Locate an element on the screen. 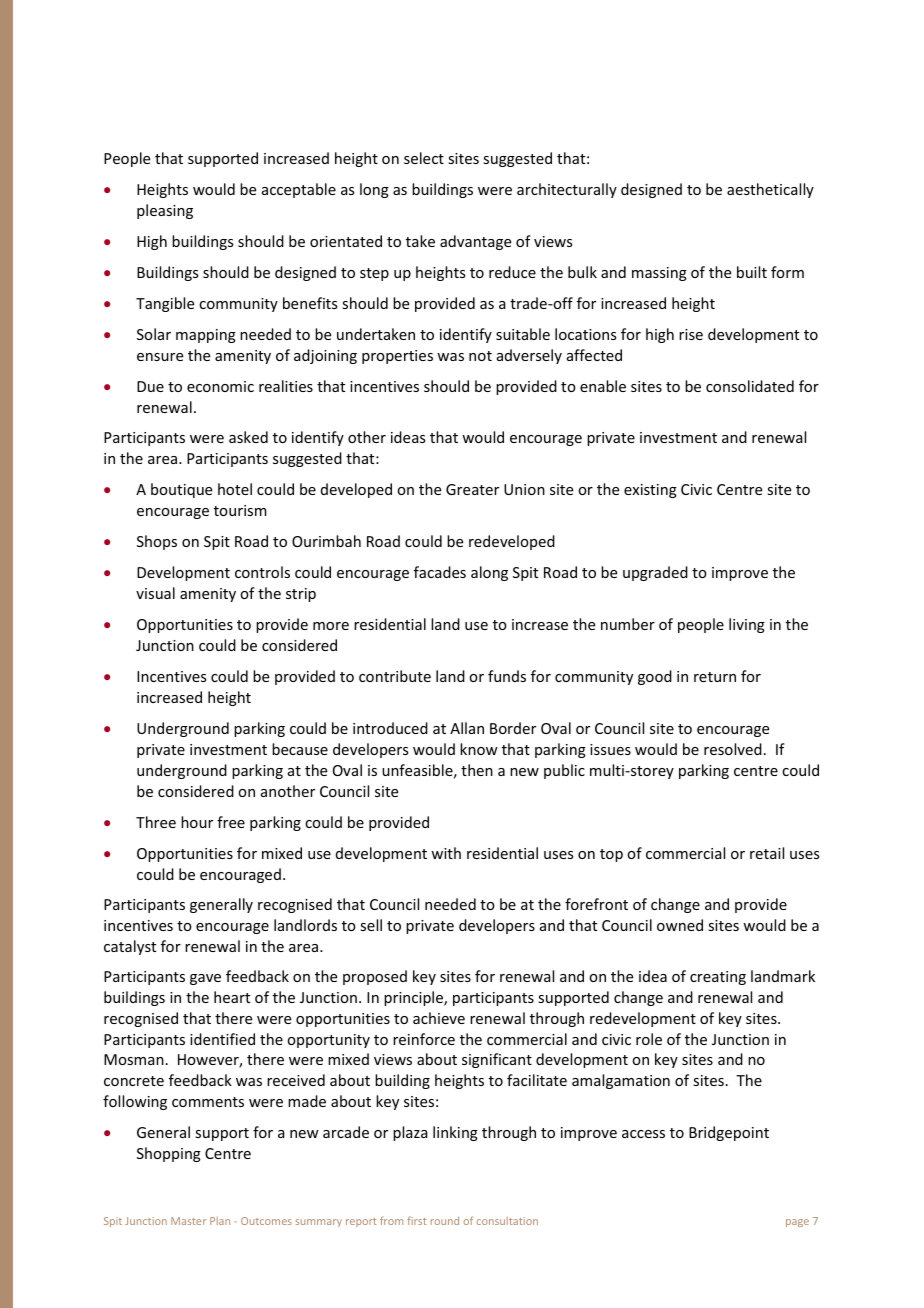  Greater is located at coordinates (472, 489).
